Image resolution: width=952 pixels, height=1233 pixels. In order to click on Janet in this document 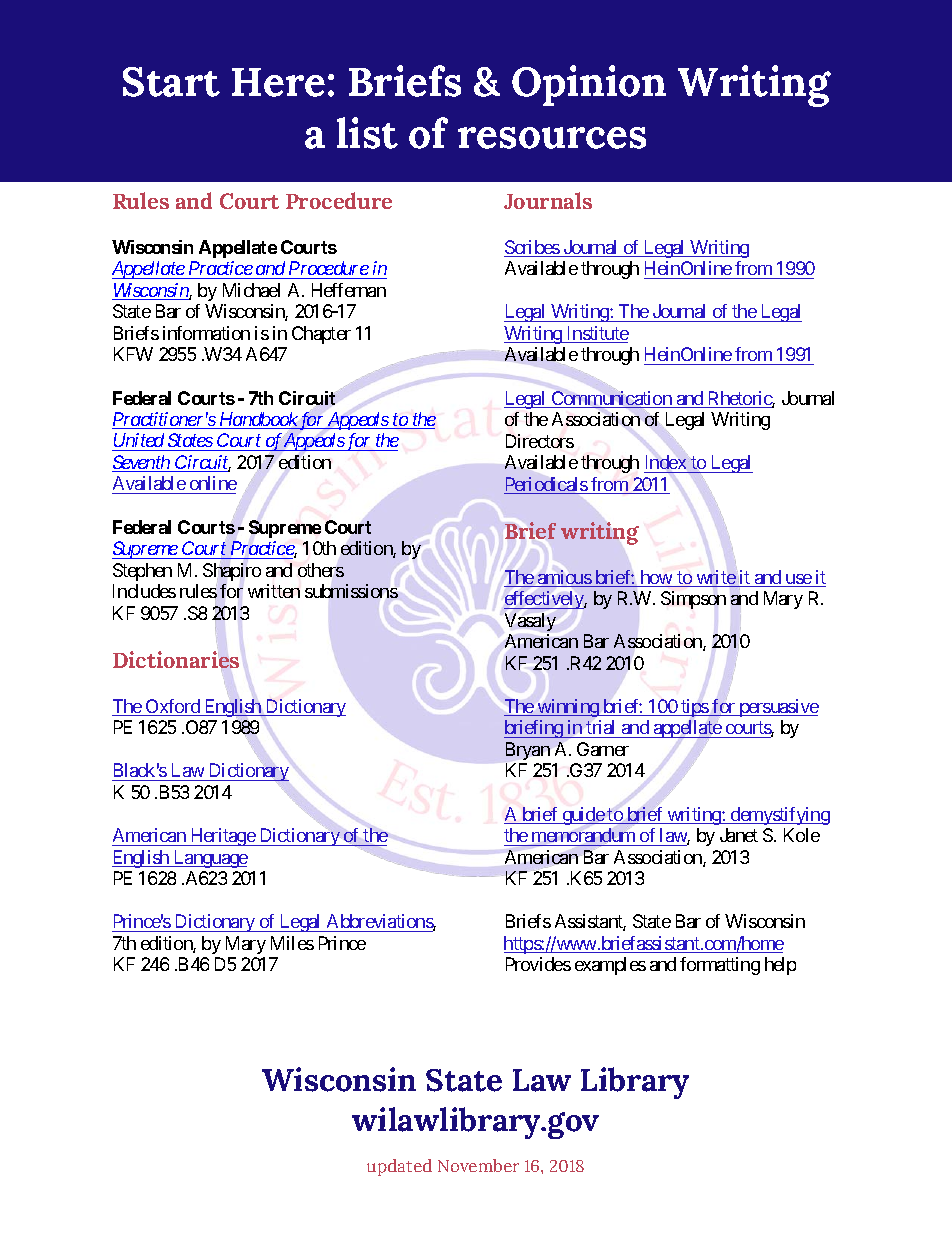, I will do `click(739, 835)`.
